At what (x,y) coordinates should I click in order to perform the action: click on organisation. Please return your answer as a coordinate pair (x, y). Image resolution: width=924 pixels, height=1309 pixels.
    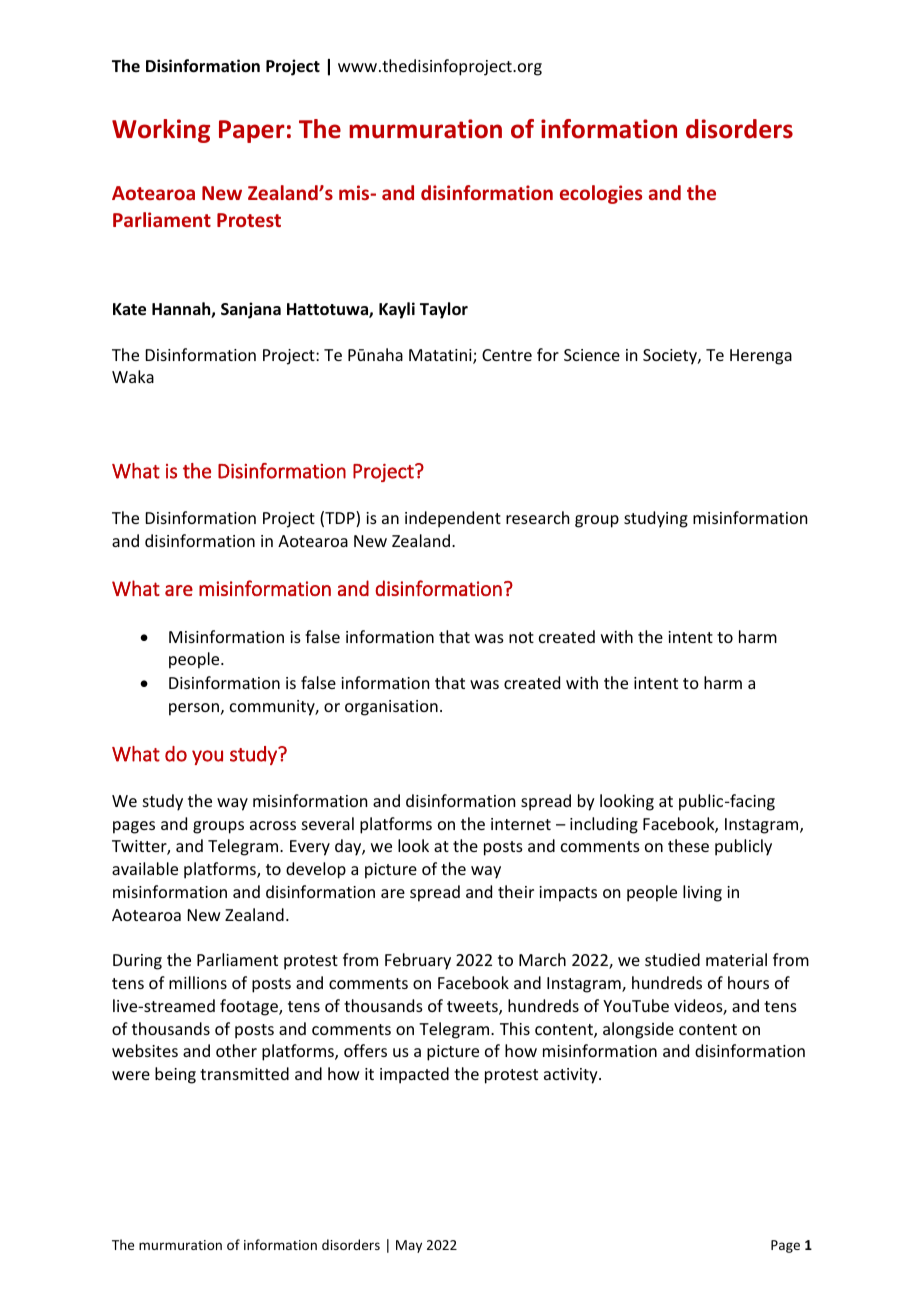
    Looking at the image, I should click on (391, 708).
